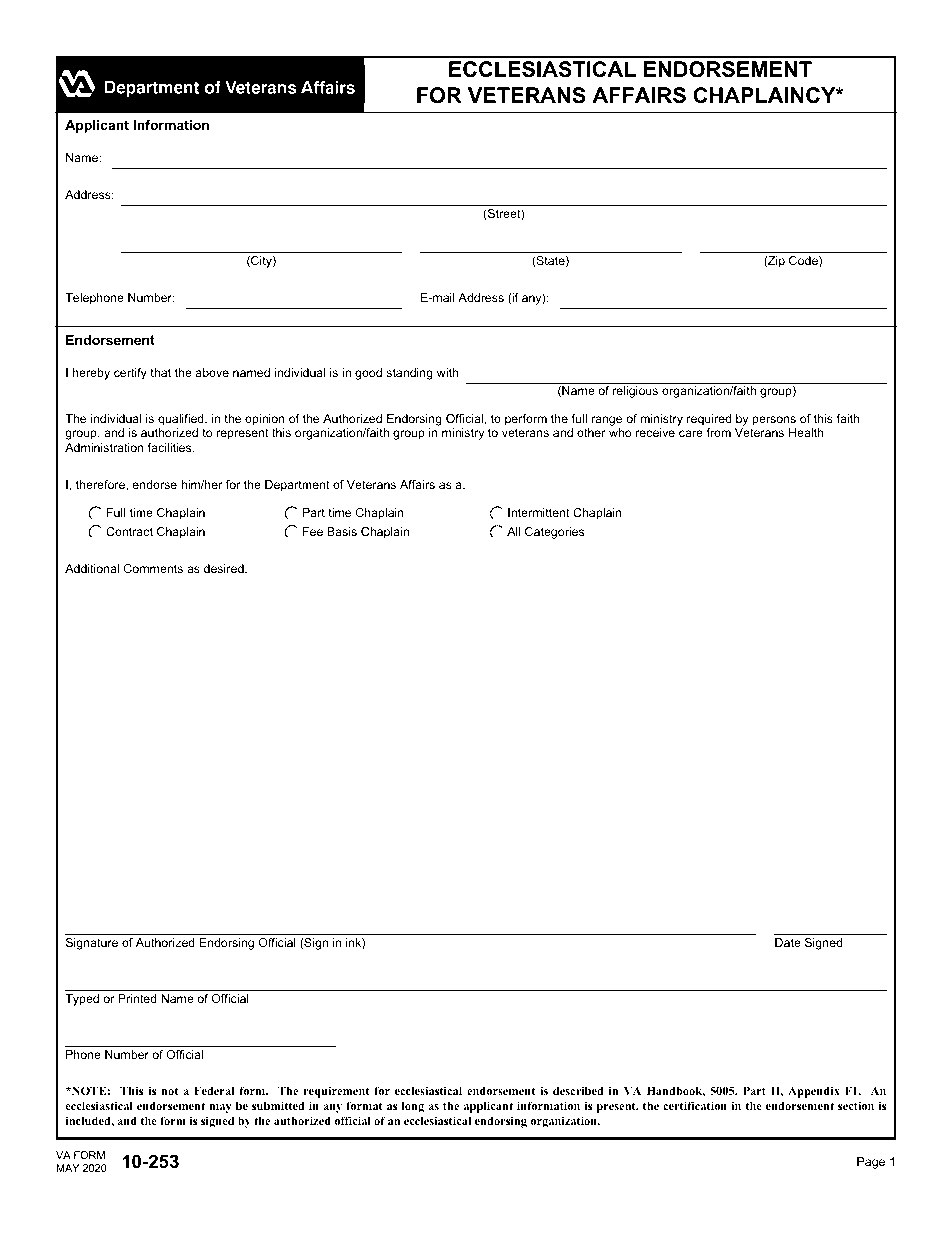 This screenshot has height=1233, width=952. What do you see at coordinates (153, 568) in the screenshot?
I see `Comments` at bounding box center [153, 568].
